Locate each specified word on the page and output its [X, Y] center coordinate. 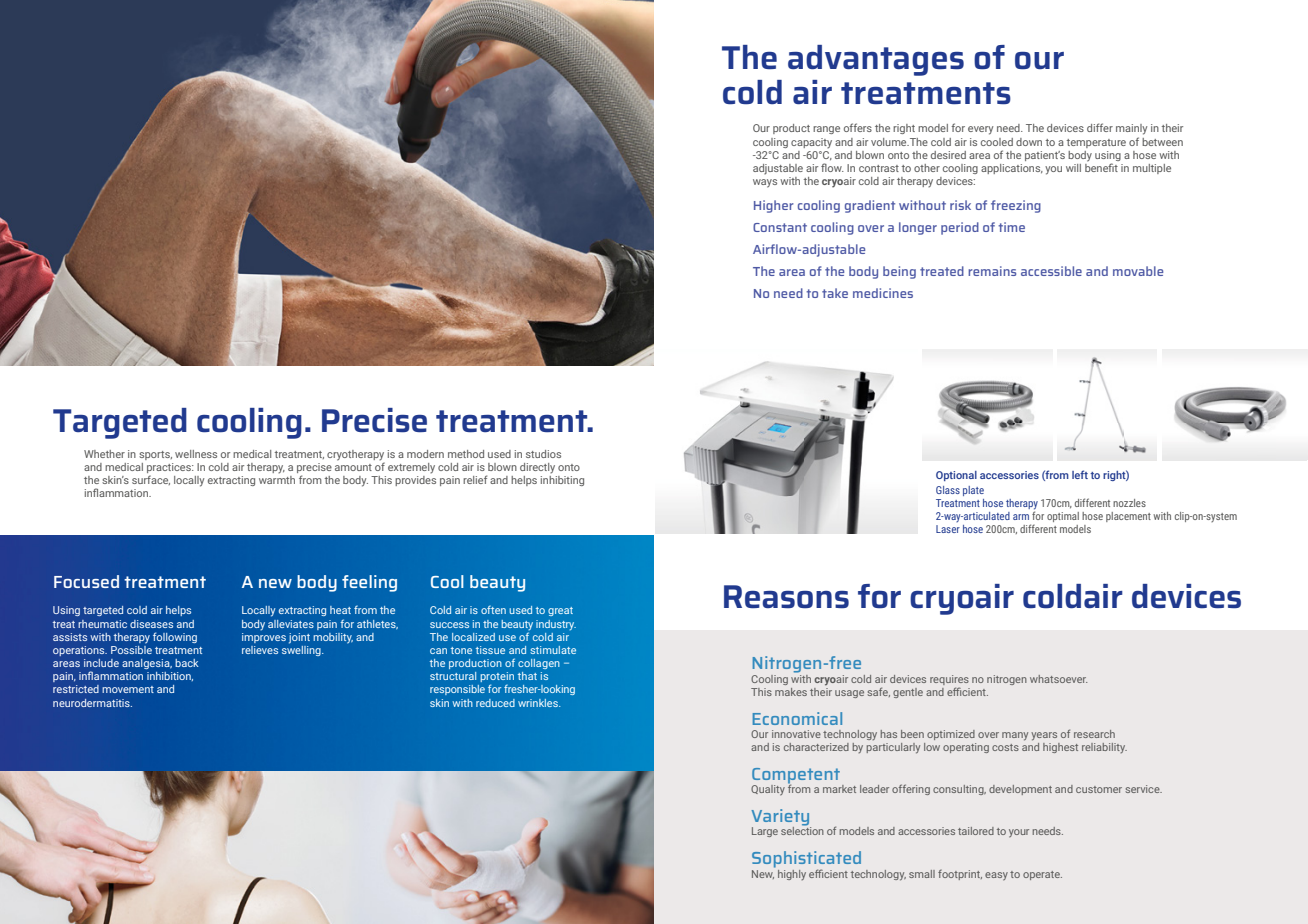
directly [537, 468]
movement [128, 689]
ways [765, 183]
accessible [1051, 271]
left [1080, 474]
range [826, 130]
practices [170, 469]
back [187, 663]
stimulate [553, 650]
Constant [780, 227]
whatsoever [1058, 679]
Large [765, 832]
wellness [196, 454]
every [980, 130]
